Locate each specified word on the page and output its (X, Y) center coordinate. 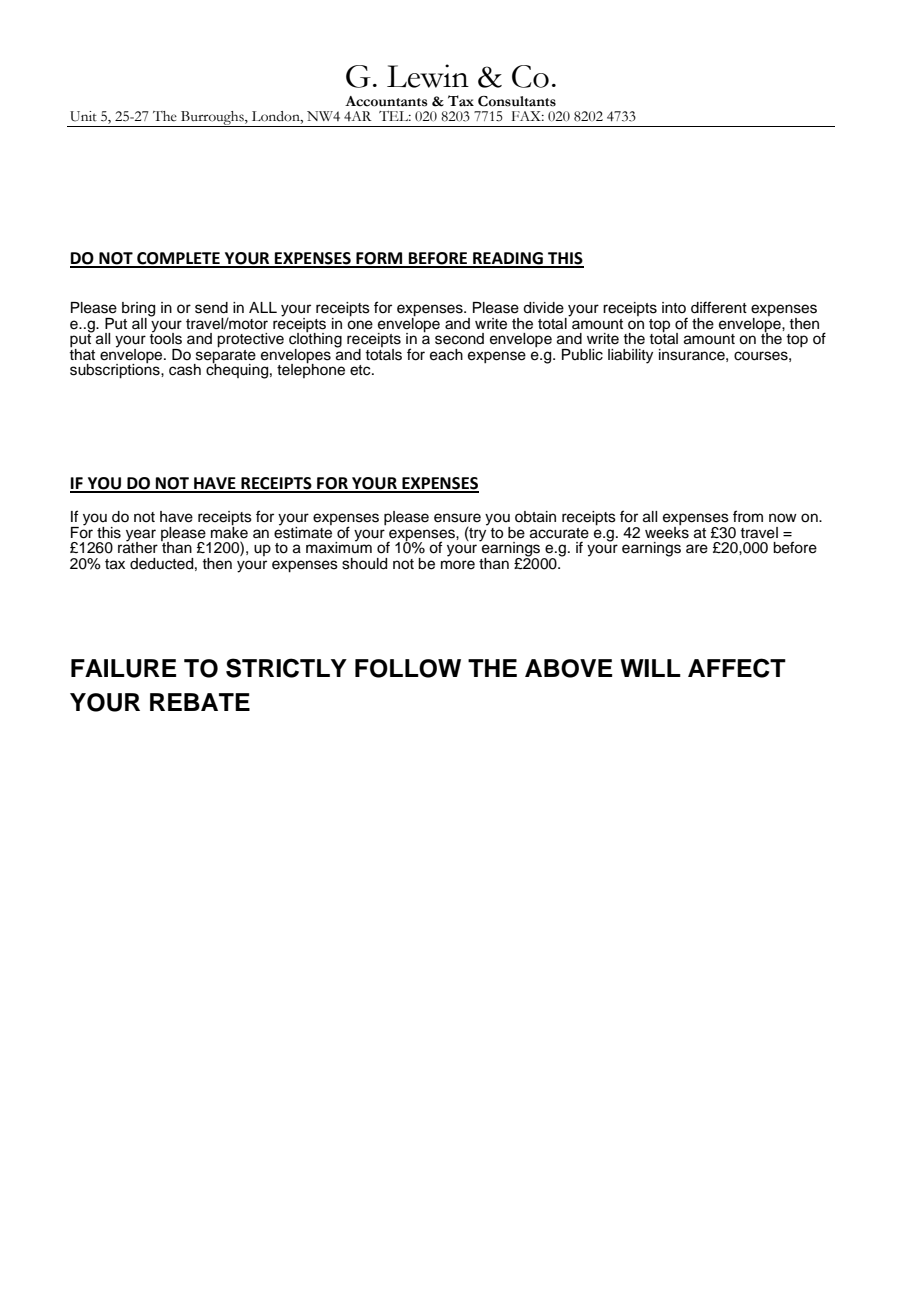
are (697, 549)
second (459, 339)
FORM (379, 259)
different (719, 307)
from (748, 516)
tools (165, 337)
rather (138, 547)
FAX (528, 116)
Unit (83, 116)
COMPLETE (178, 259)
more (458, 565)
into (674, 307)
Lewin (428, 76)
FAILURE (123, 668)
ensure (457, 518)
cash (185, 370)
